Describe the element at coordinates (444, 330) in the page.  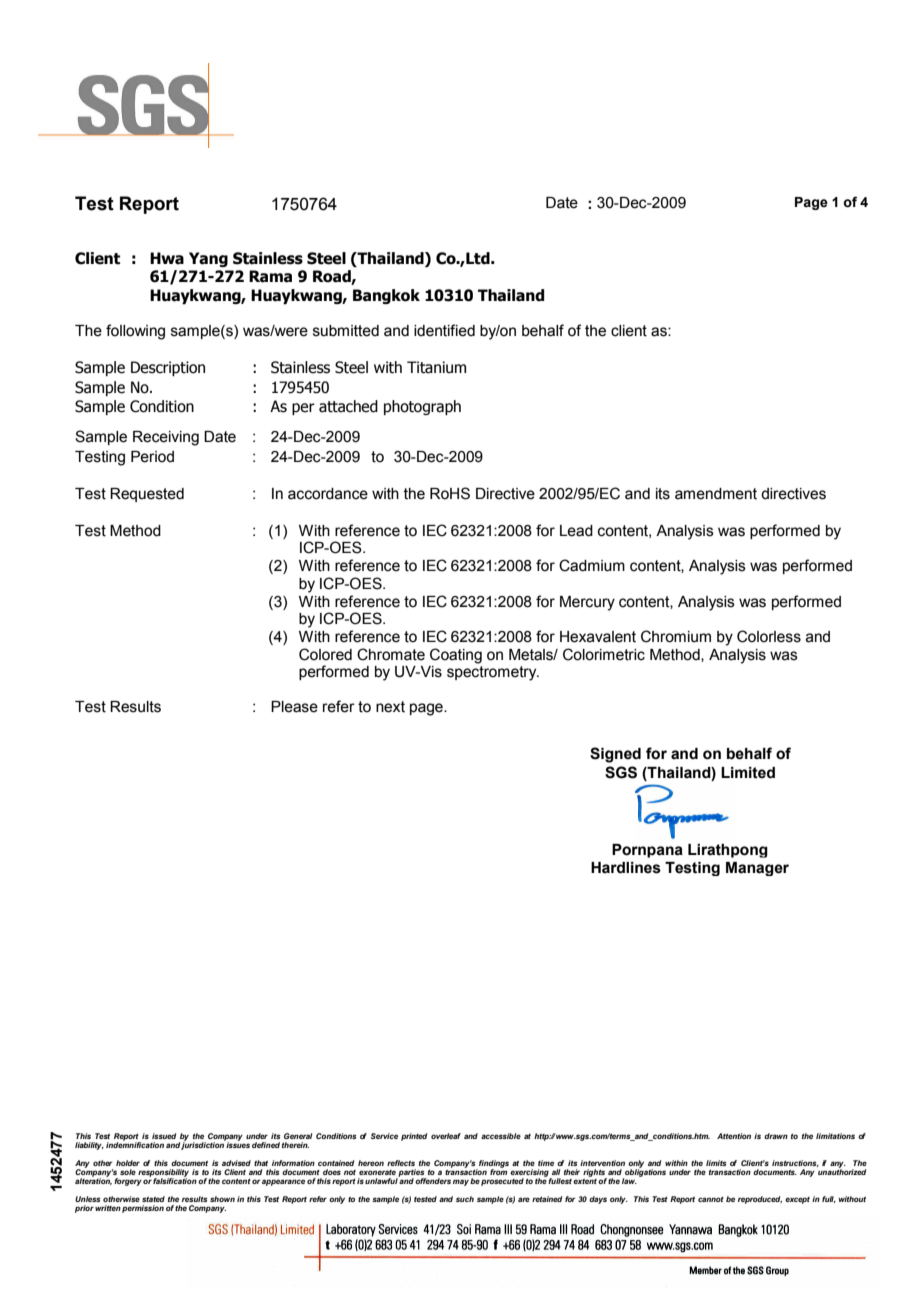
I see `identified` at that location.
